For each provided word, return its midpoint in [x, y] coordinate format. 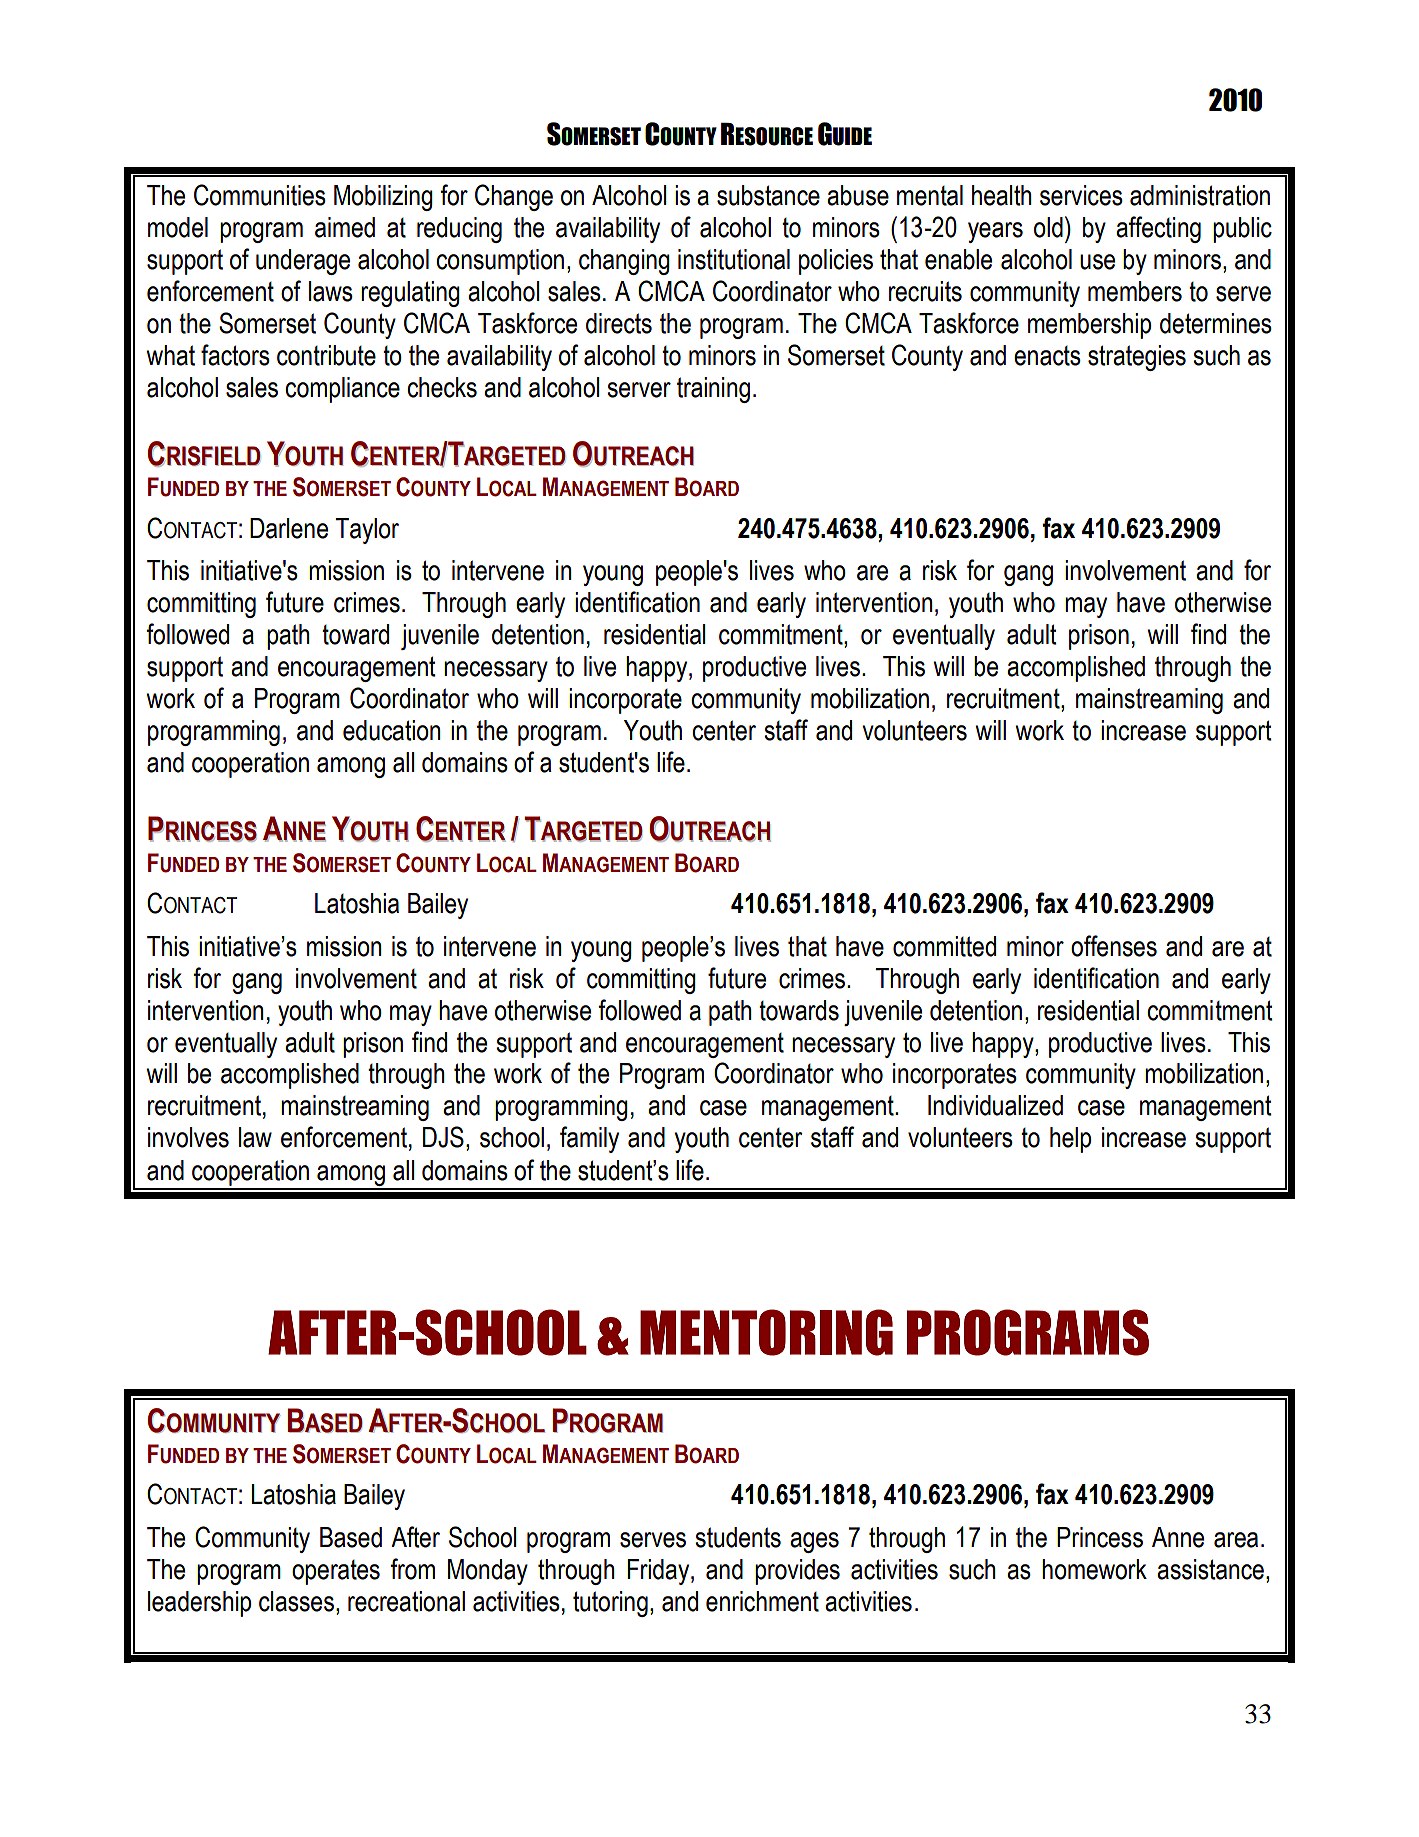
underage [303, 262]
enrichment [762, 1601]
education [392, 730]
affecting [1158, 229]
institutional [734, 259]
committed [944, 946]
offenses [1114, 946]
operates [336, 1572]
